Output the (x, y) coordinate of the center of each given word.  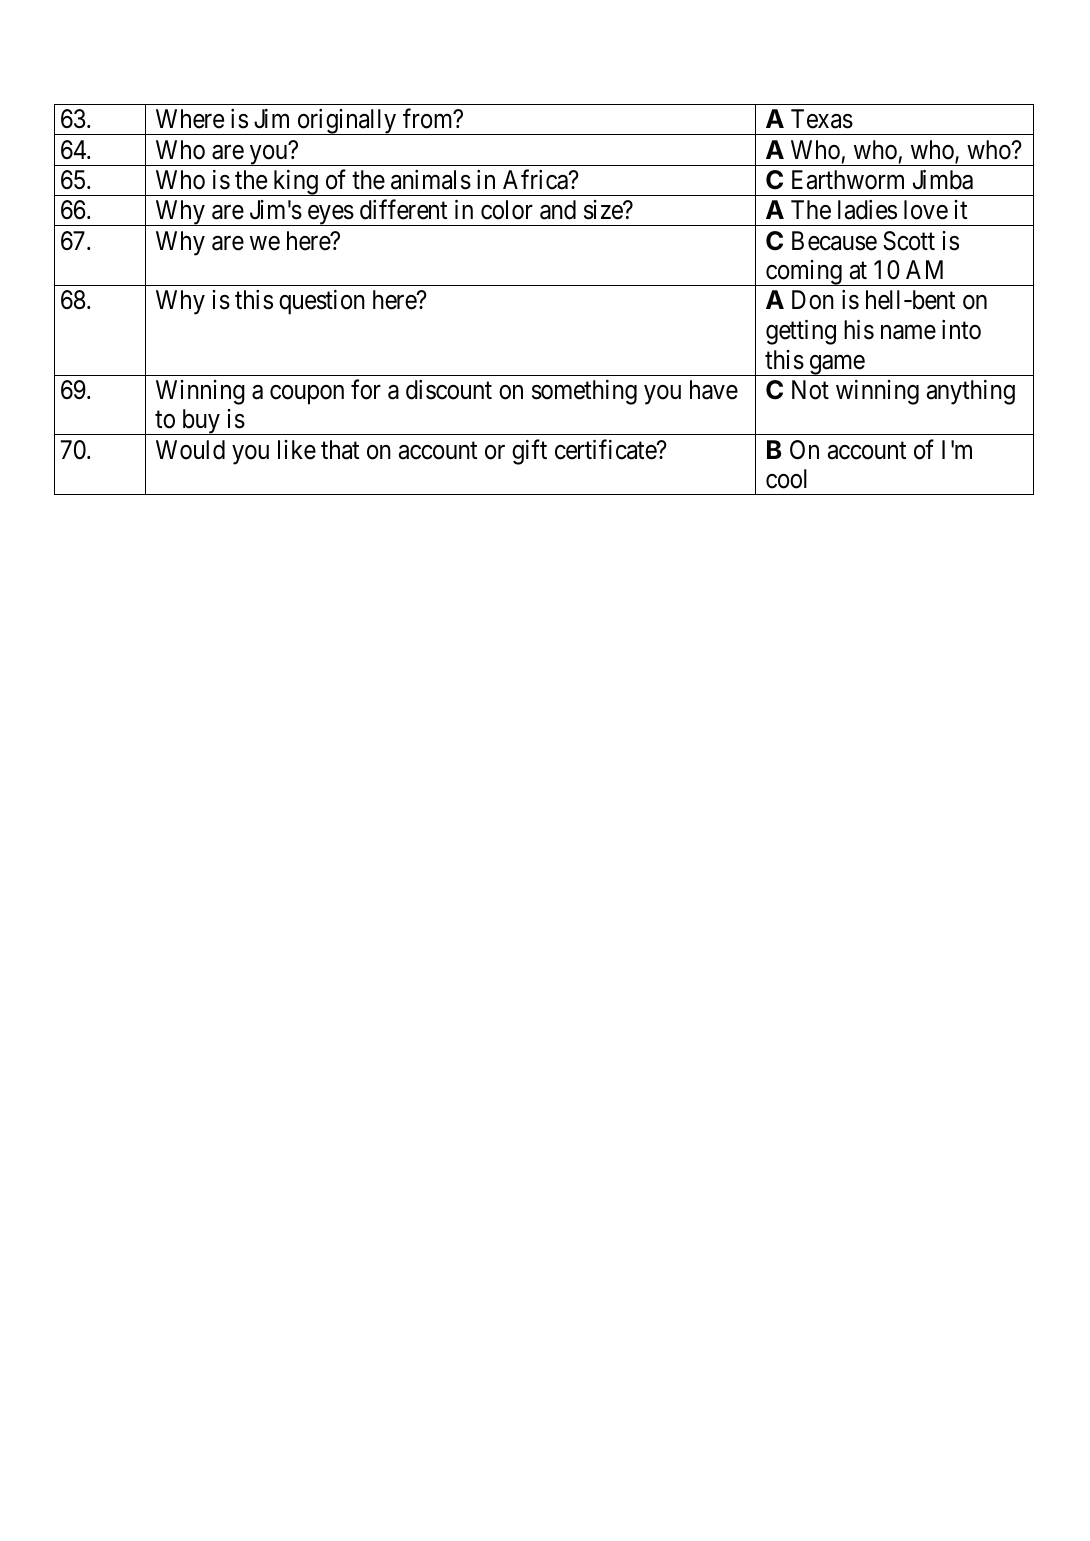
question (322, 302)
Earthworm (848, 180)
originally (347, 122)
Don (813, 300)
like (297, 450)
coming (804, 273)
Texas (822, 119)
